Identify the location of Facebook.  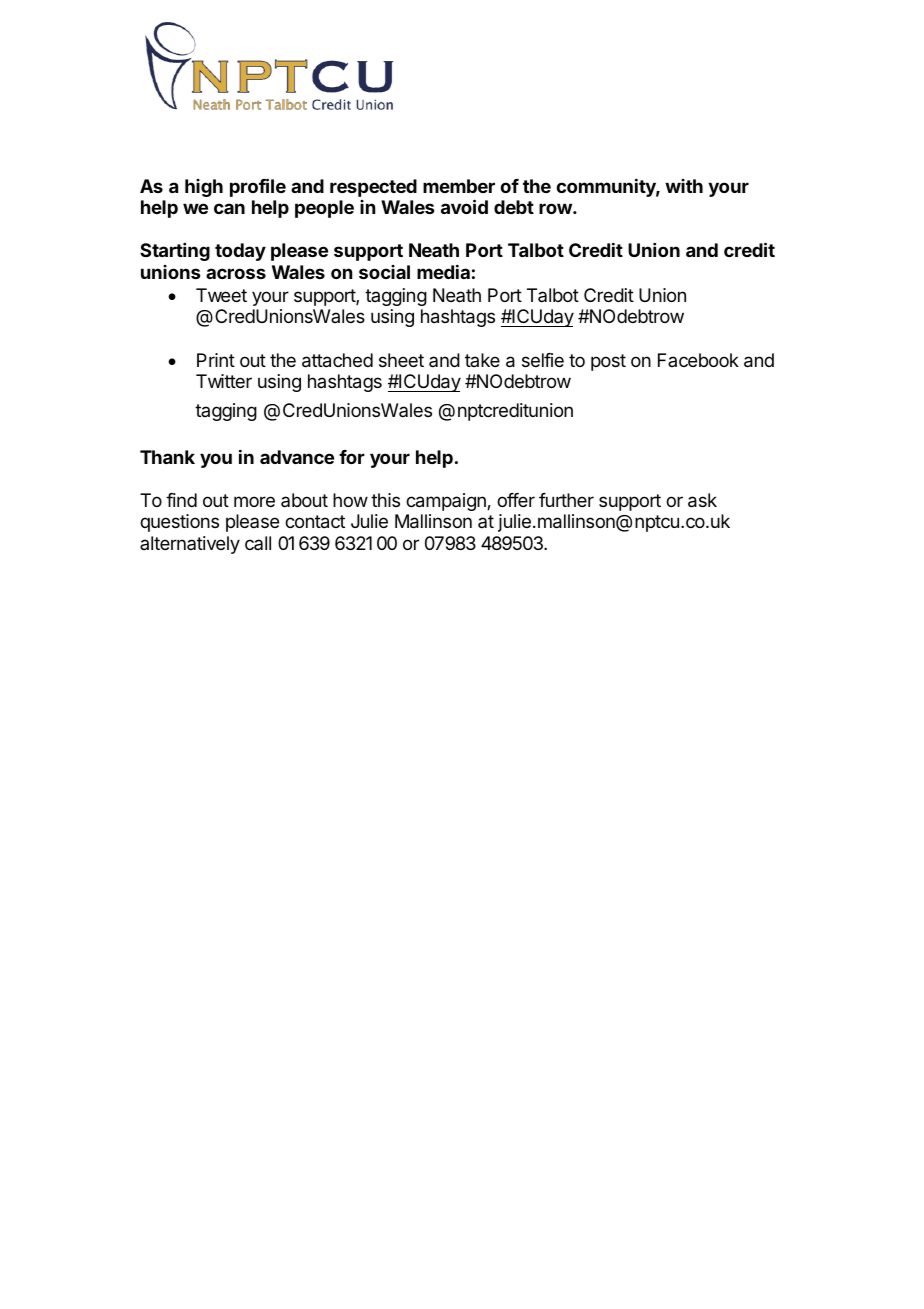
(698, 360).
